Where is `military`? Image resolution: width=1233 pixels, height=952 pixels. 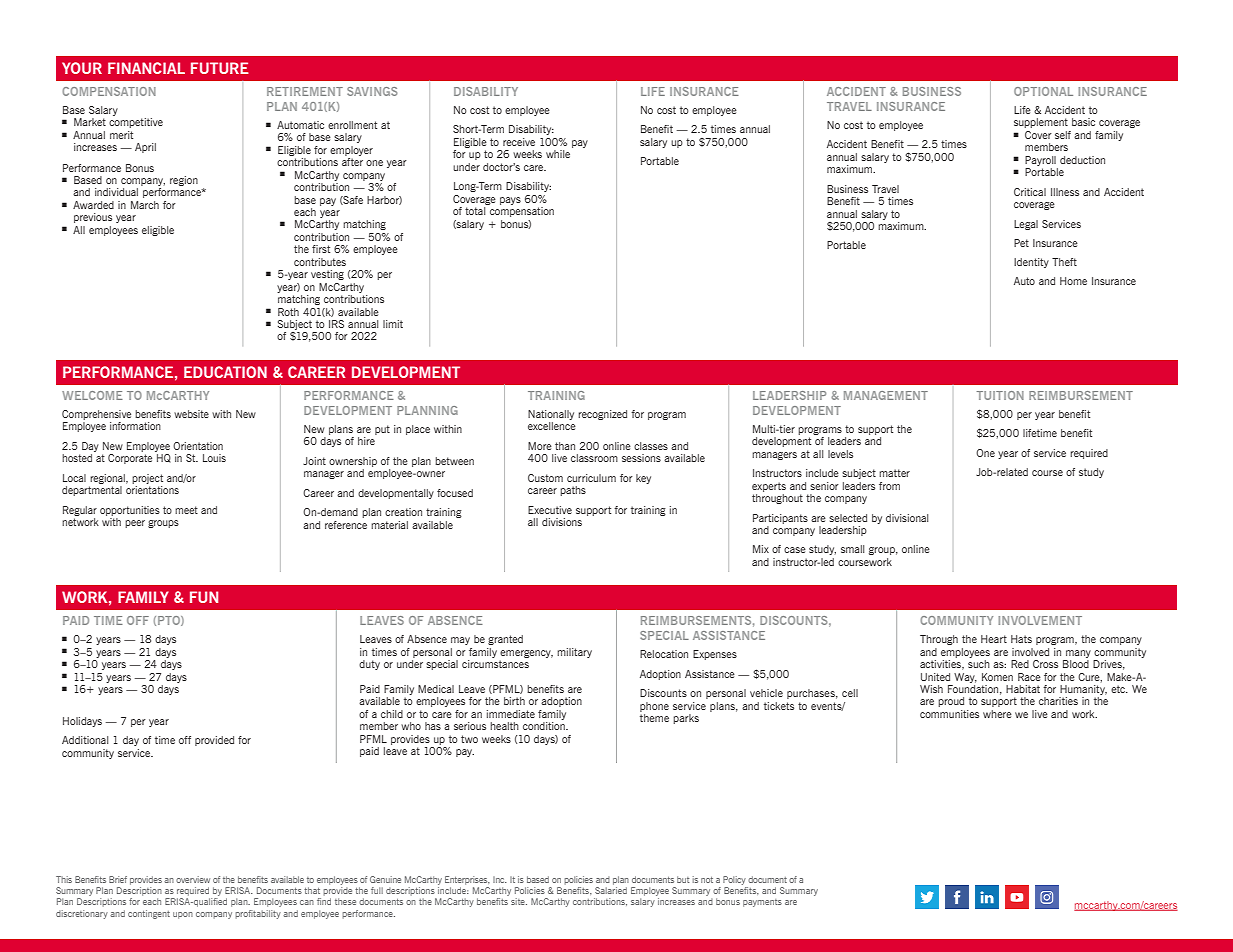
military is located at coordinates (574, 653).
